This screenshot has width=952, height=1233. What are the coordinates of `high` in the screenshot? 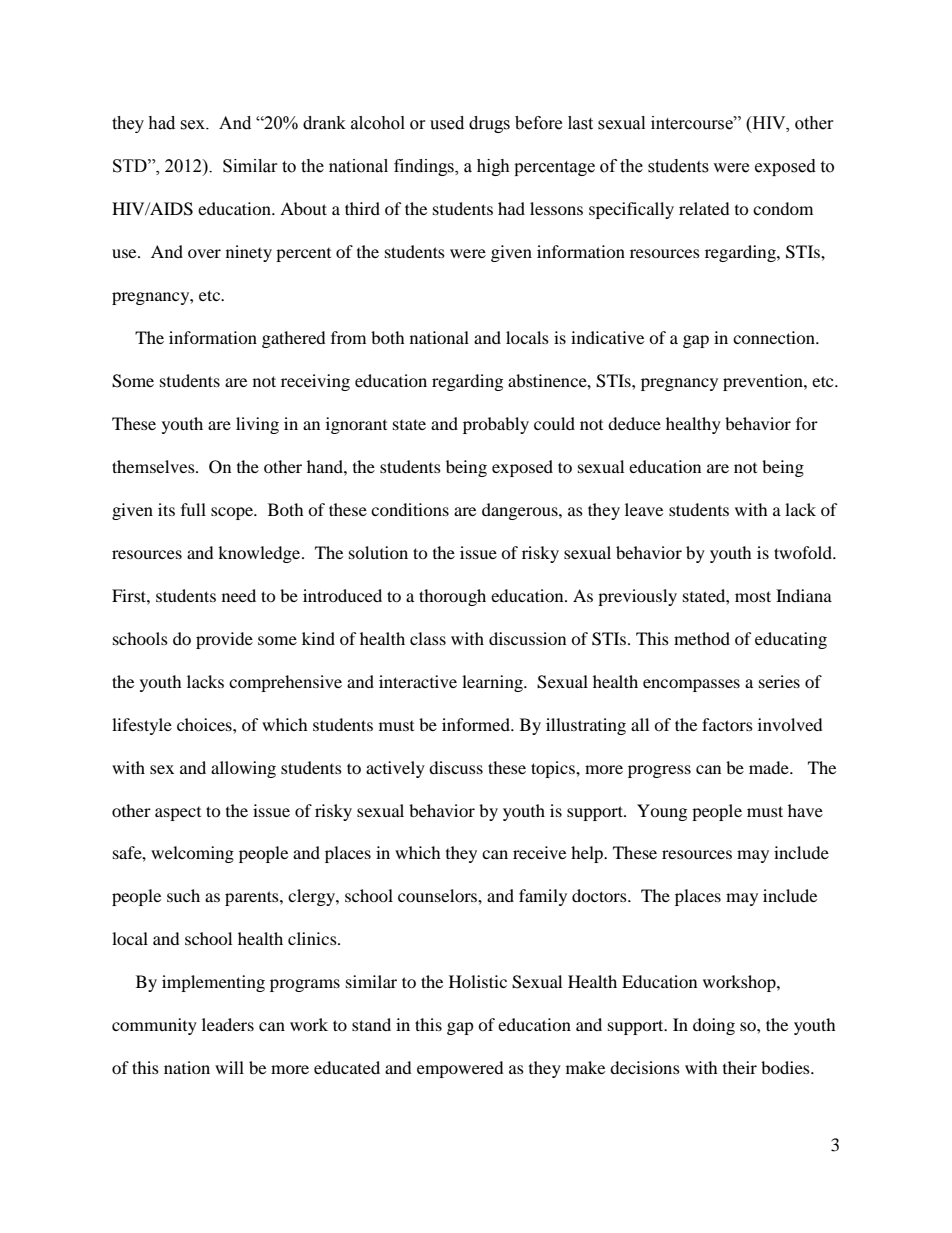 It's located at (493, 167).
